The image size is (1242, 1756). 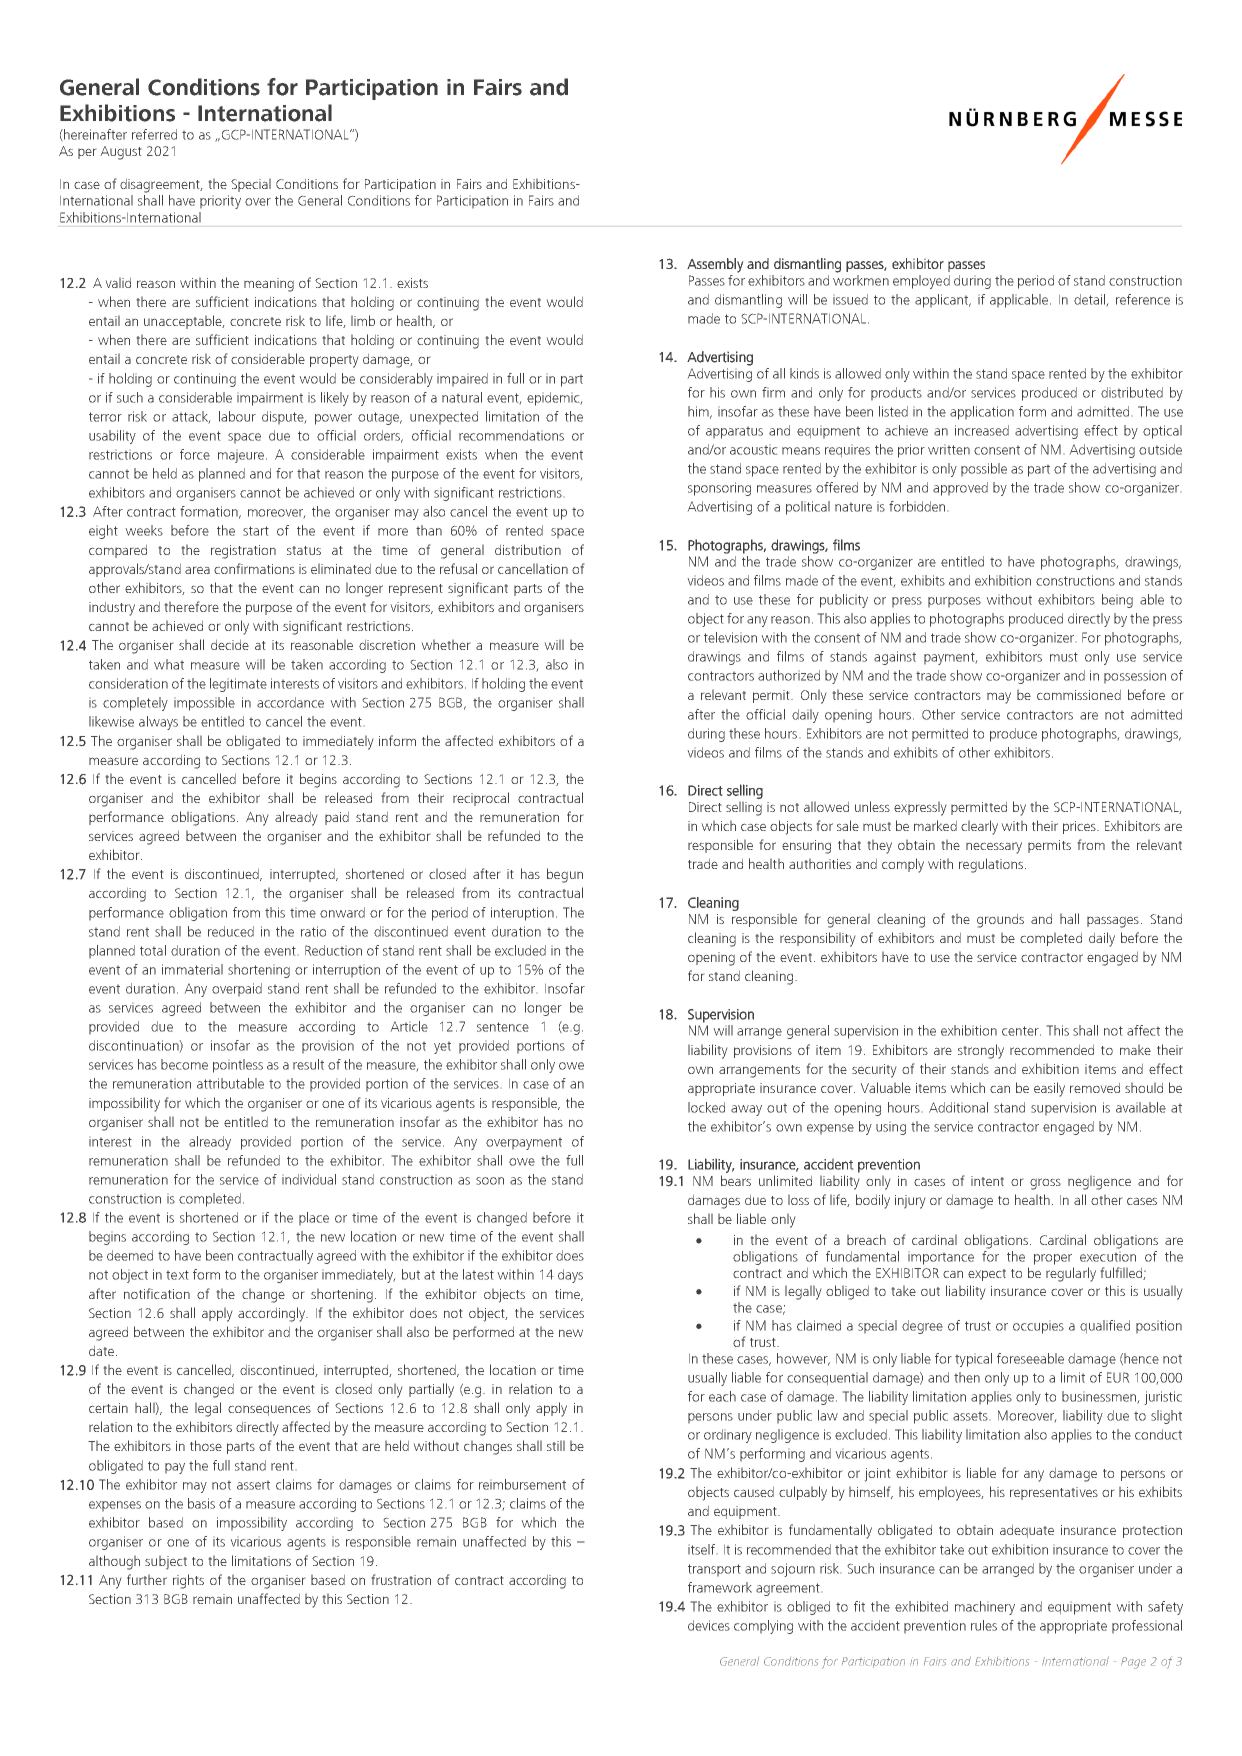 I want to click on text, so click(x=177, y=1275).
